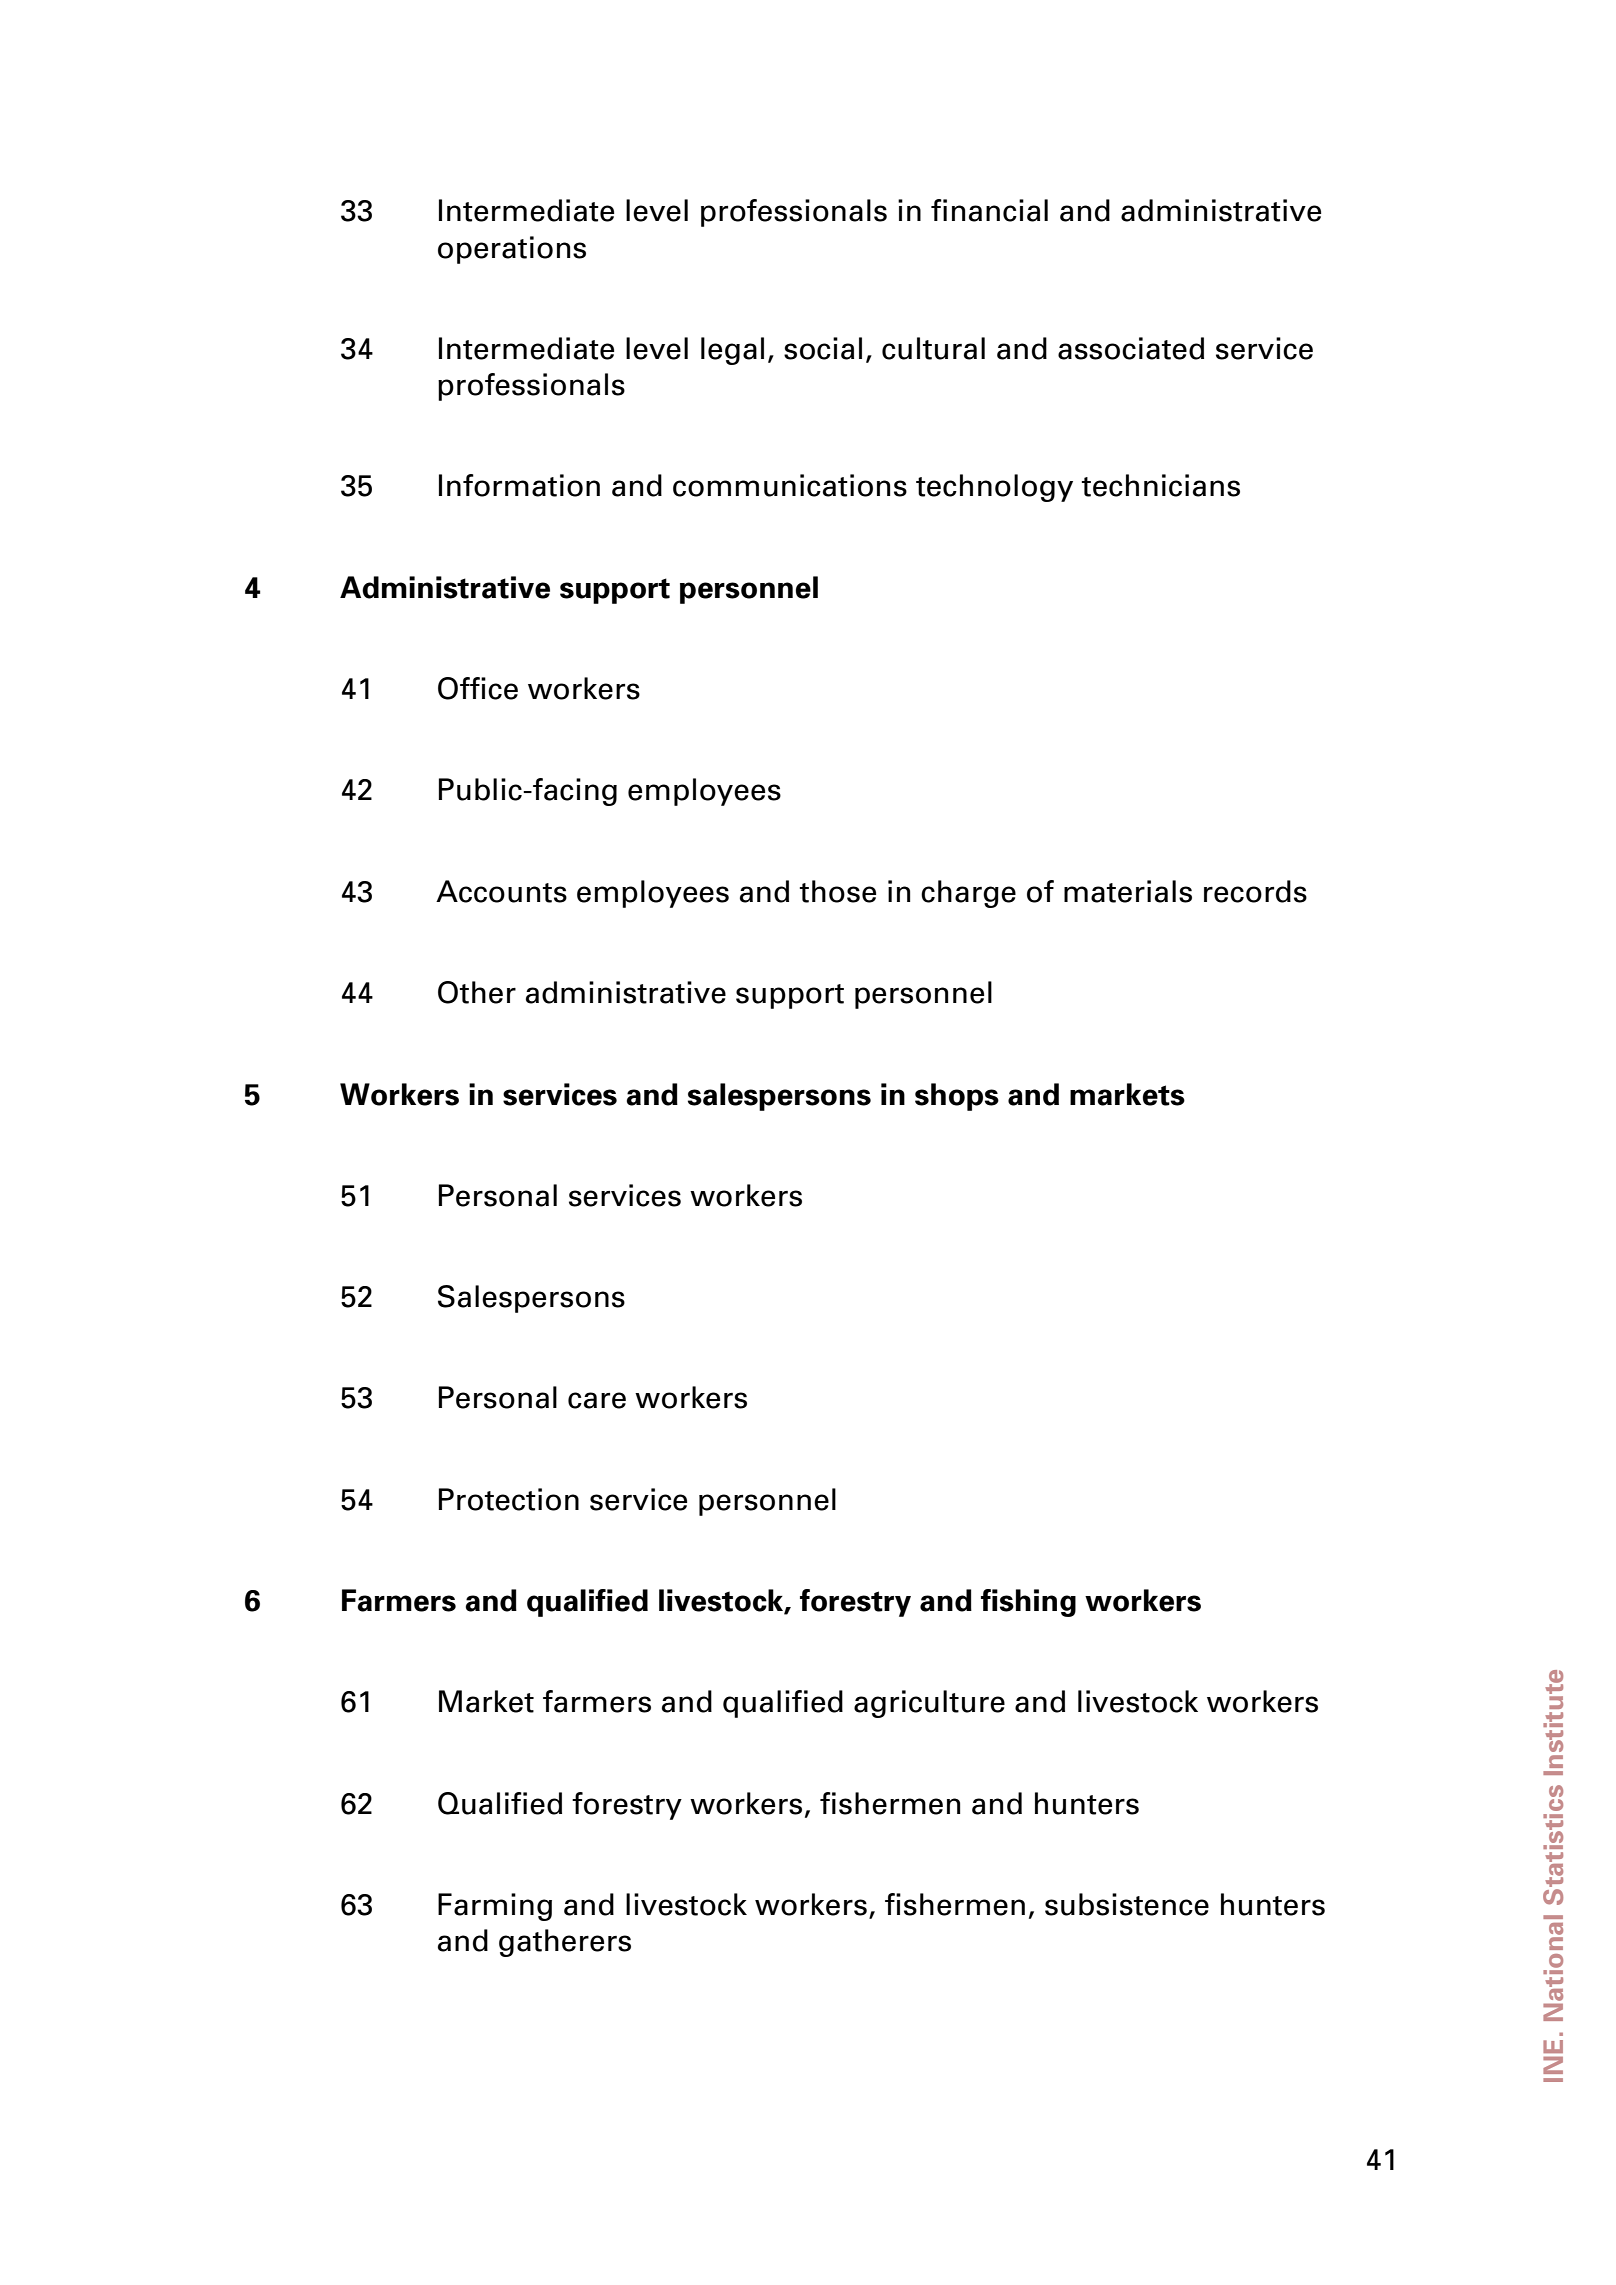  Describe the element at coordinates (1128, 891) in the document. I see `materials` at that location.
